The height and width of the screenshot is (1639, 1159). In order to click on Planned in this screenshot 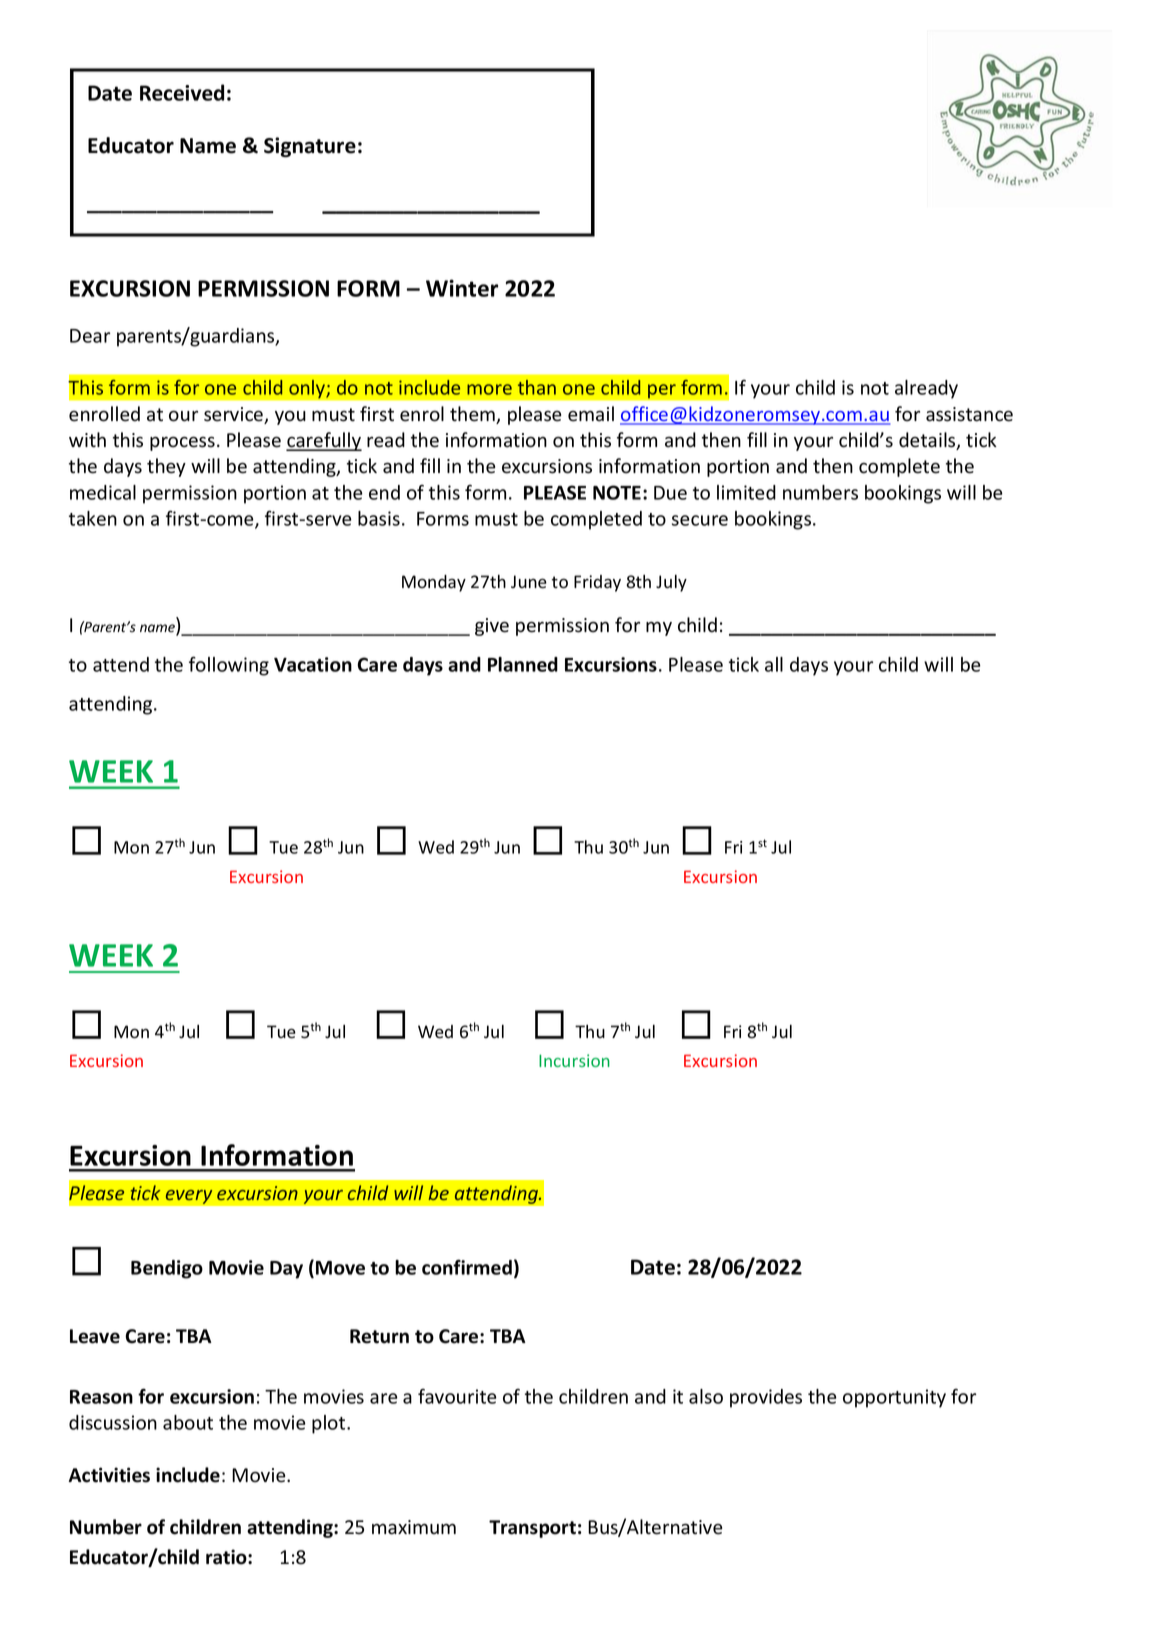, I will do `click(523, 664)`.
